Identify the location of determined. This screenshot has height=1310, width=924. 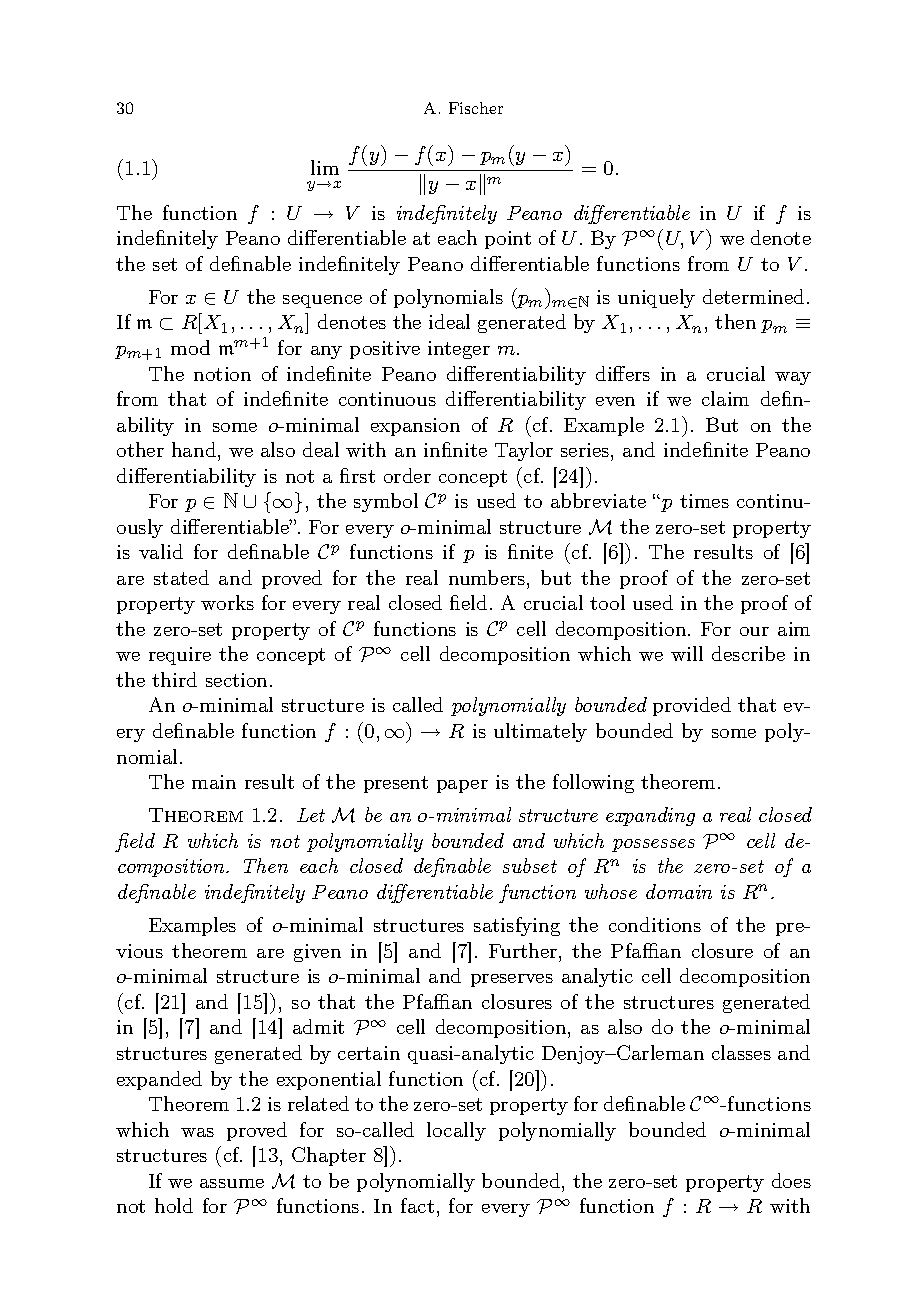
(753, 296).
